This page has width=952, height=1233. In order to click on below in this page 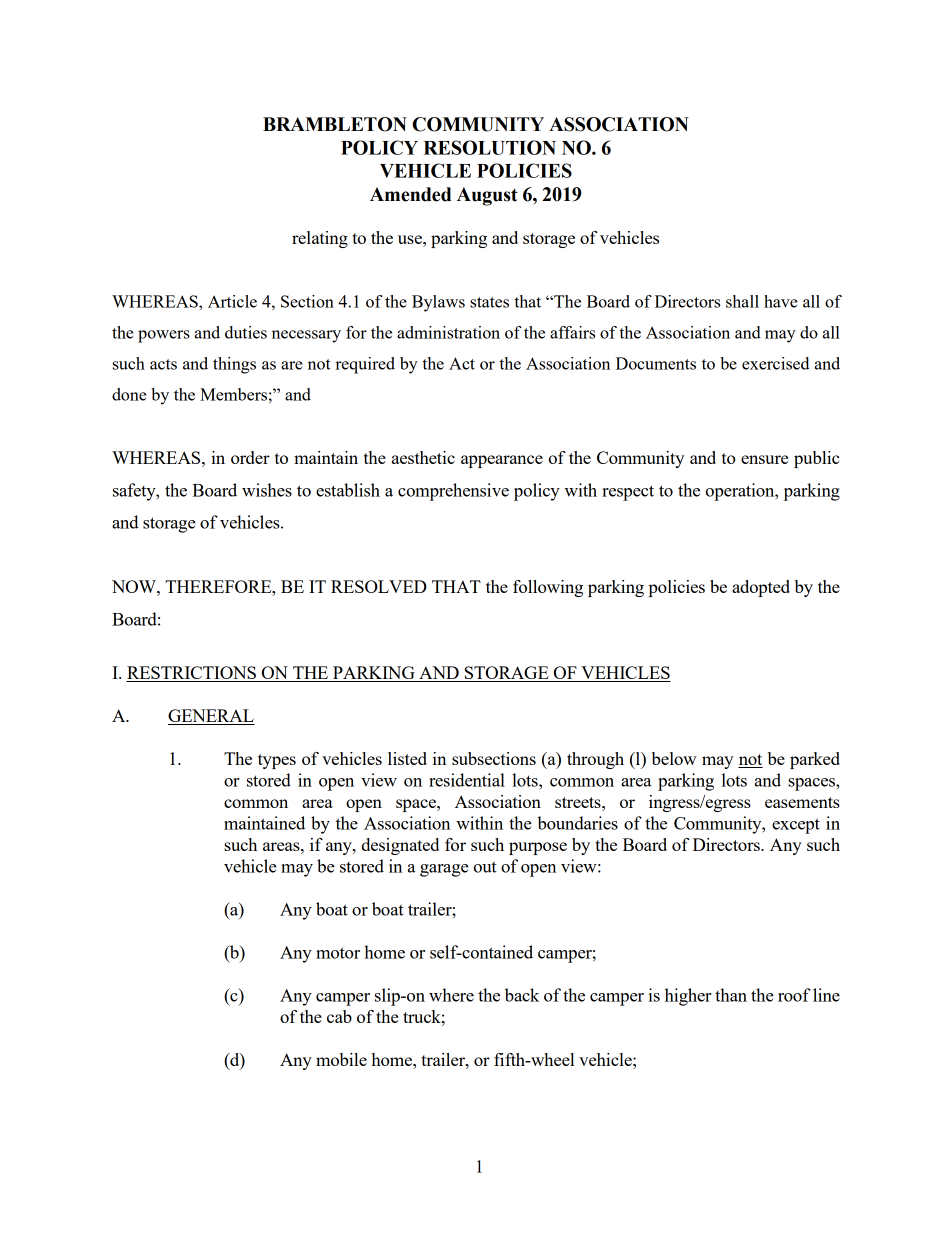, I will do `click(674, 758)`.
